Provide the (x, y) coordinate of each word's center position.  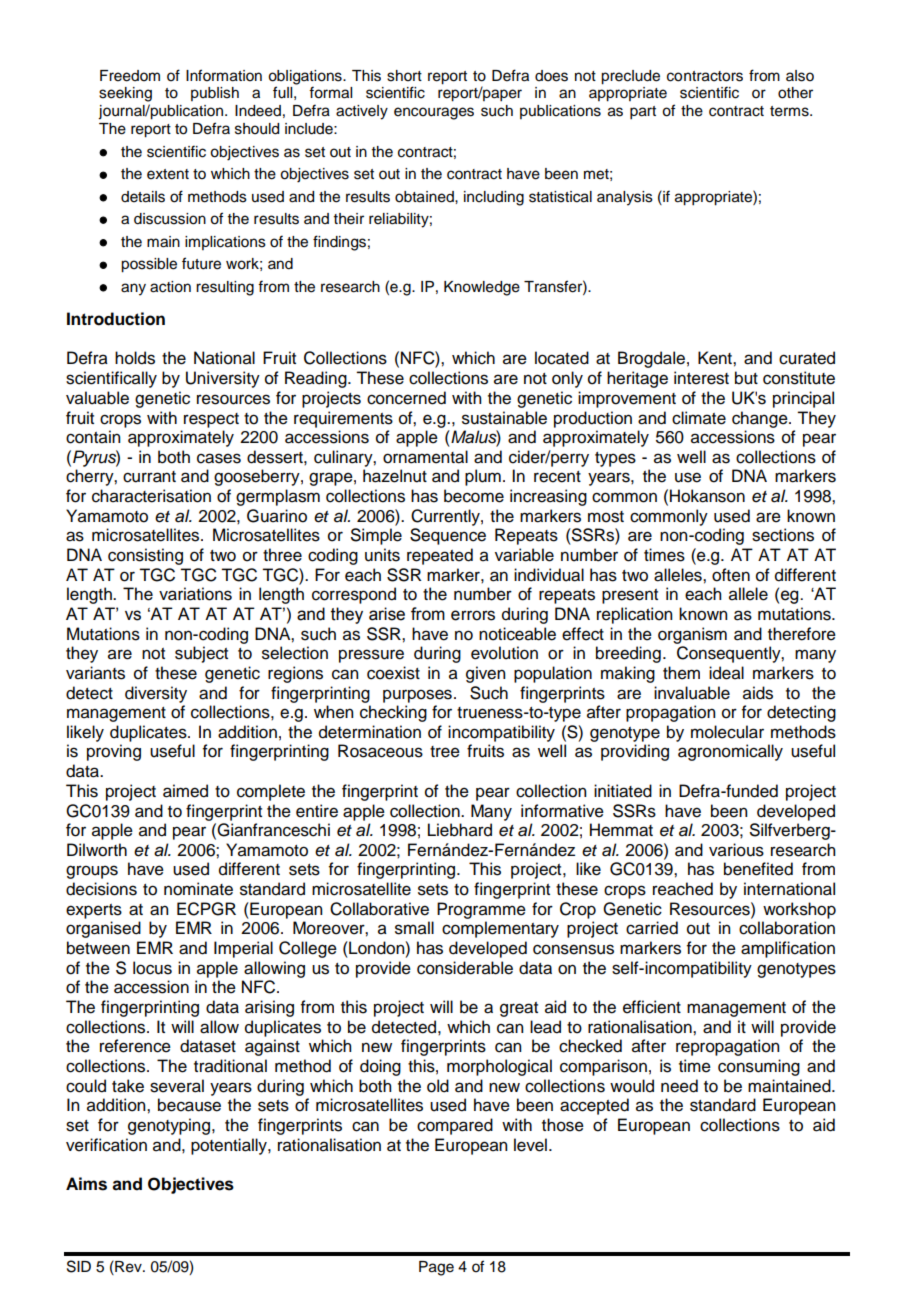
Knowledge (482, 288)
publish (215, 94)
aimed (185, 791)
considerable (465, 968)
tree (445, 752)
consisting (145, 556)
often (731, 575)
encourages (434, 113)
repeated (440, 556)
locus (152, 968)
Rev (128, 1266)
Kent (716, 358)
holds (135, 358)
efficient (652, 1007)
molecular (727, 732)
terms (790, 111)
